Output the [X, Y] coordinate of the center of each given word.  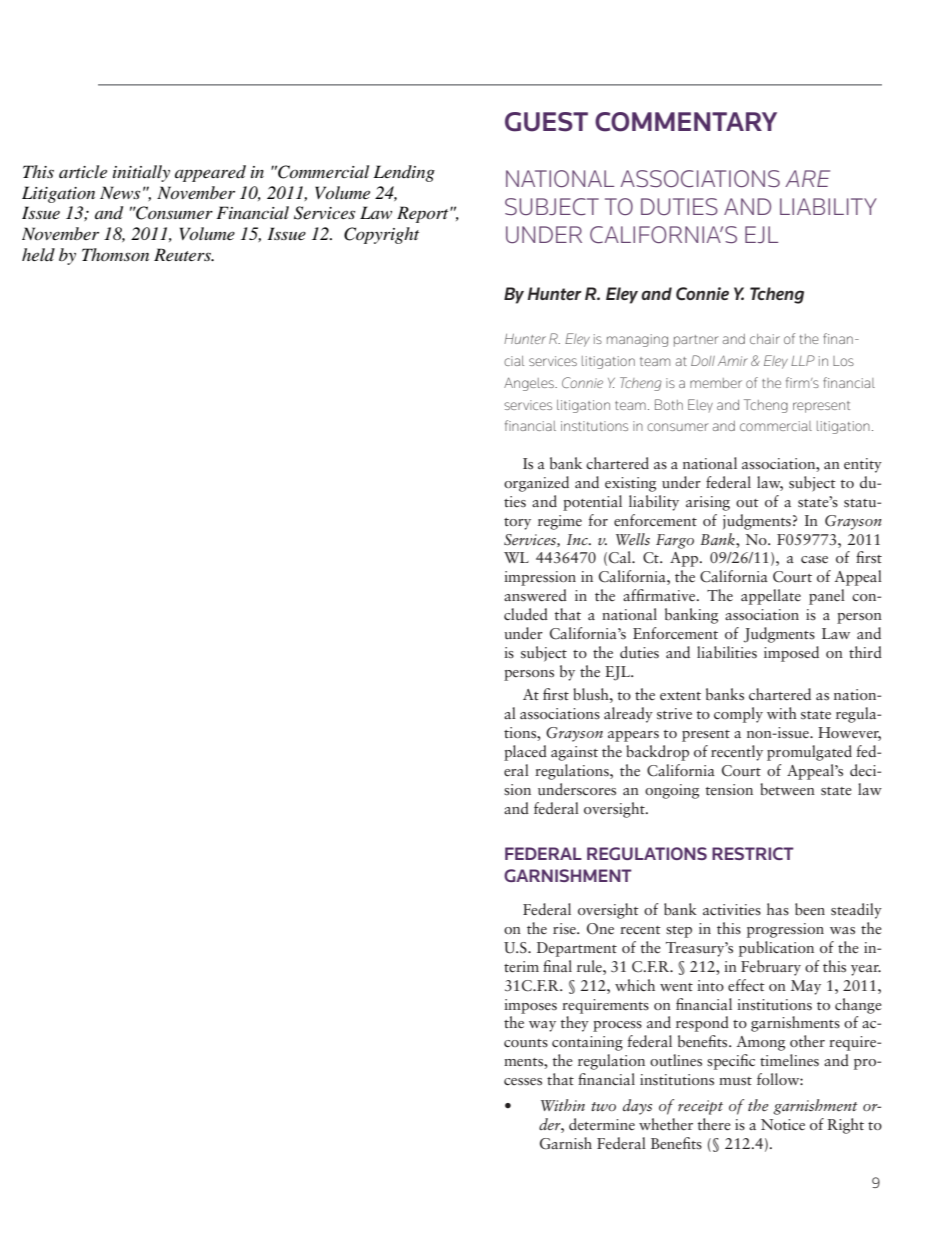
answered [535, 595]
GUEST [546, 122]
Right [846, 1126]
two [603, 1106]
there [714, 1124]
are [807, 178]
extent [680, 696]
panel [827, 597]
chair [765, 339]
